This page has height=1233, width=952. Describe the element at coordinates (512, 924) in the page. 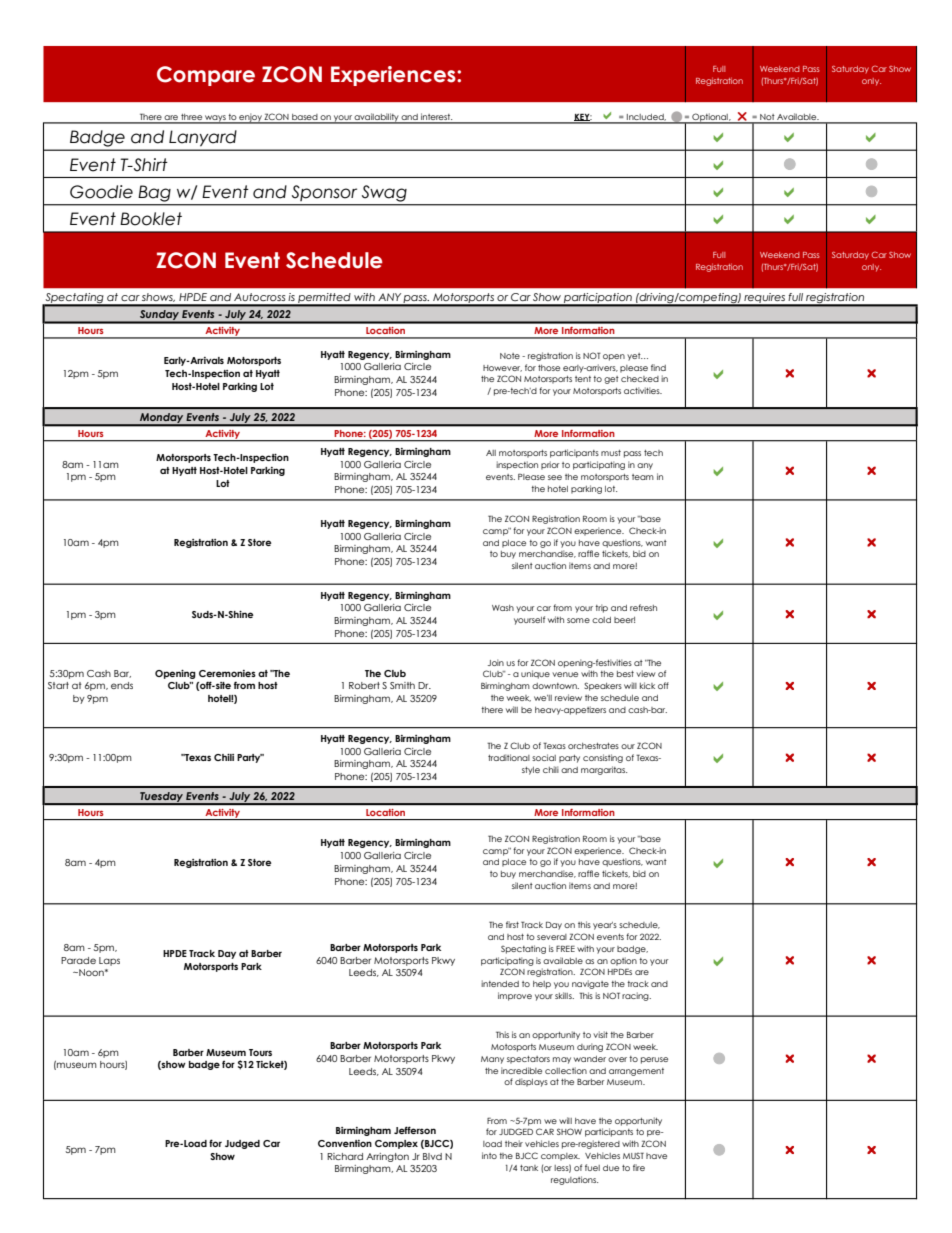

I see `first` at that location.
